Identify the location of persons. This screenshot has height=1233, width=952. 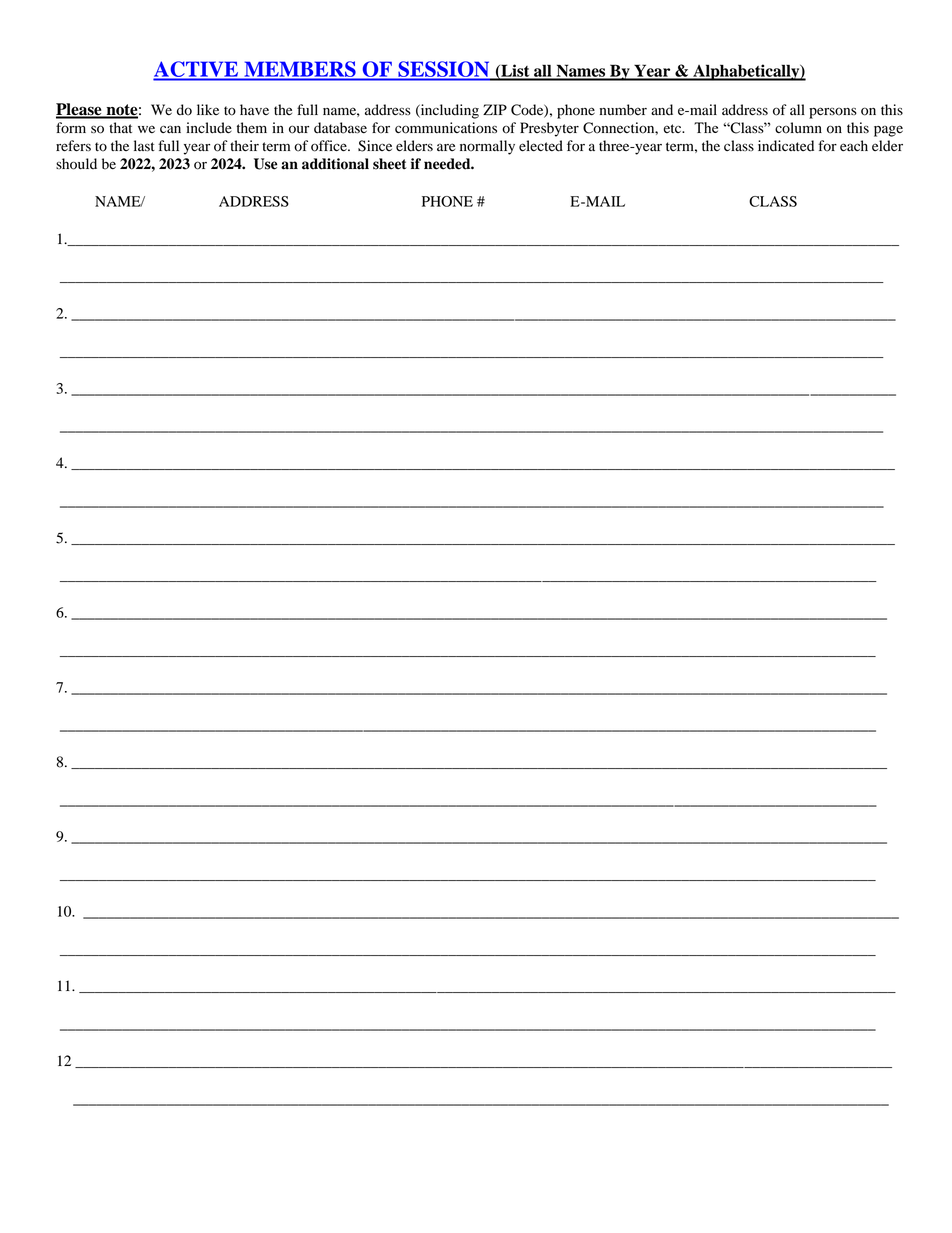
(833, 113).
